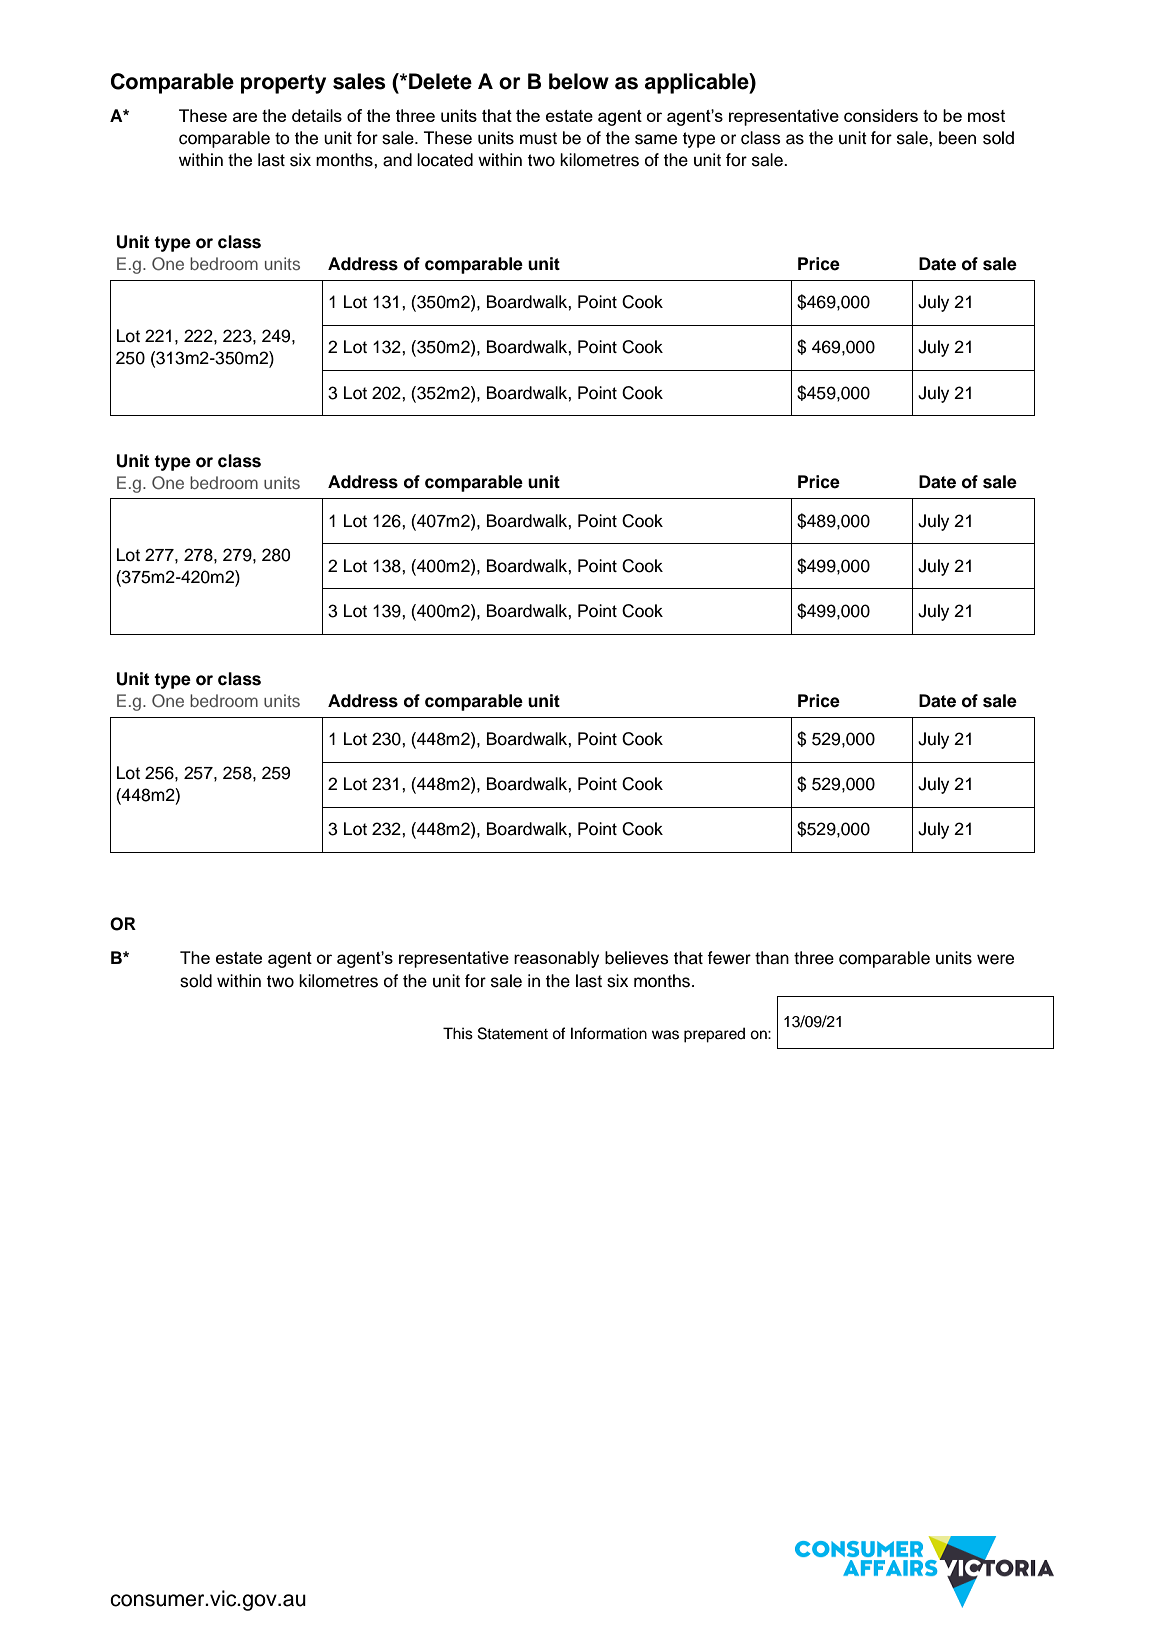 The image size is (1158, 1638). I want to click on been, so click(957, 138).
